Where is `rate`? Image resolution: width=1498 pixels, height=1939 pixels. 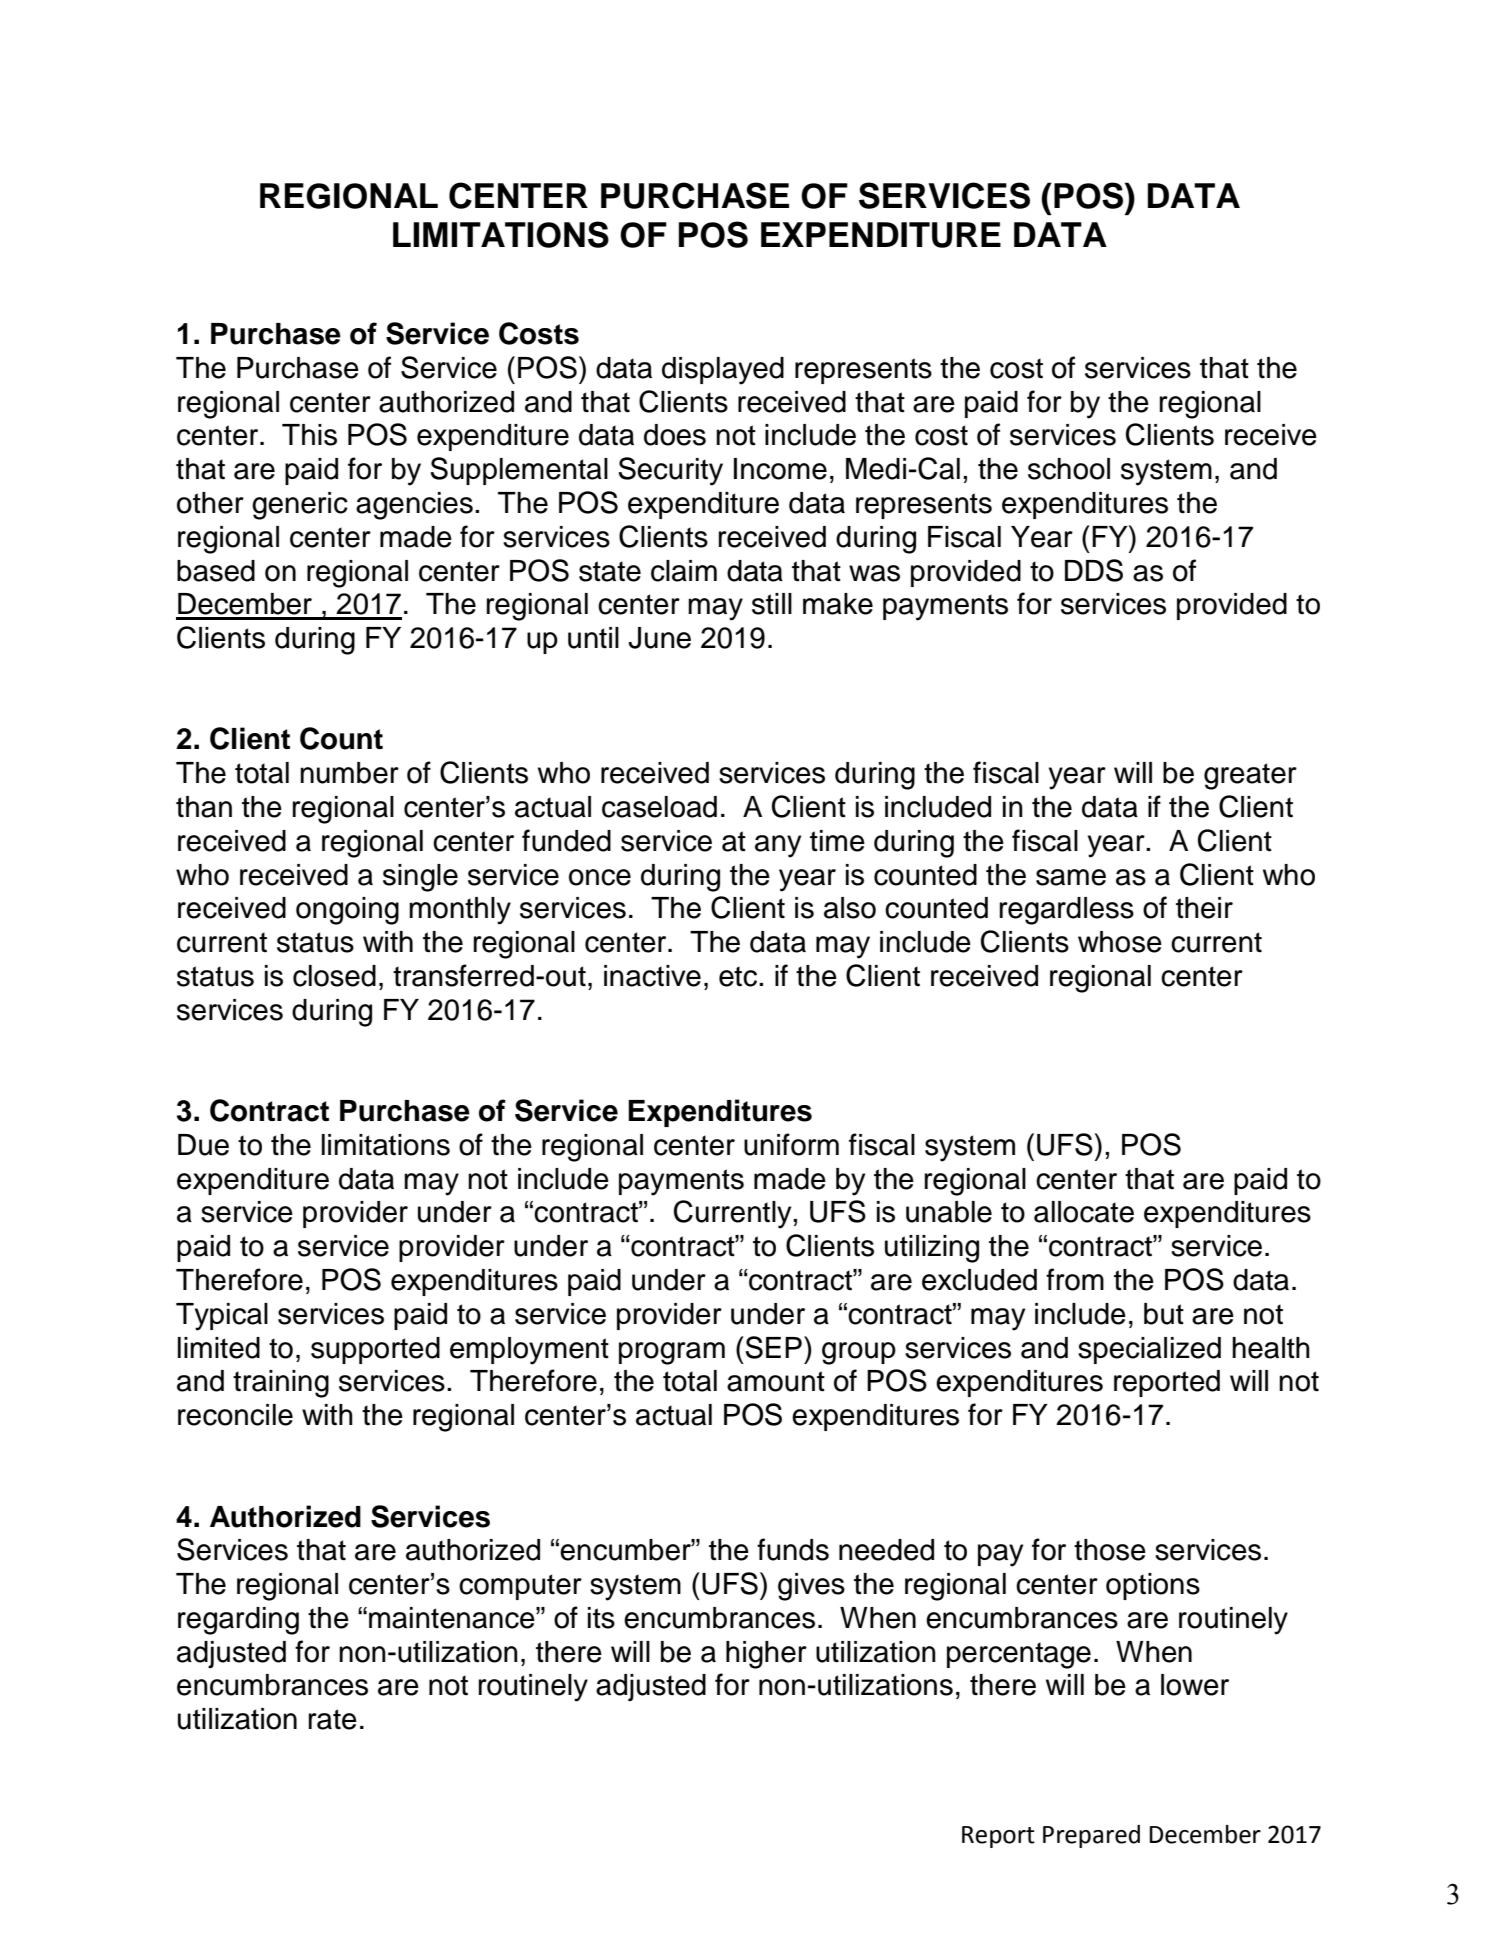
rate is located at coordinates (333, 1719).
